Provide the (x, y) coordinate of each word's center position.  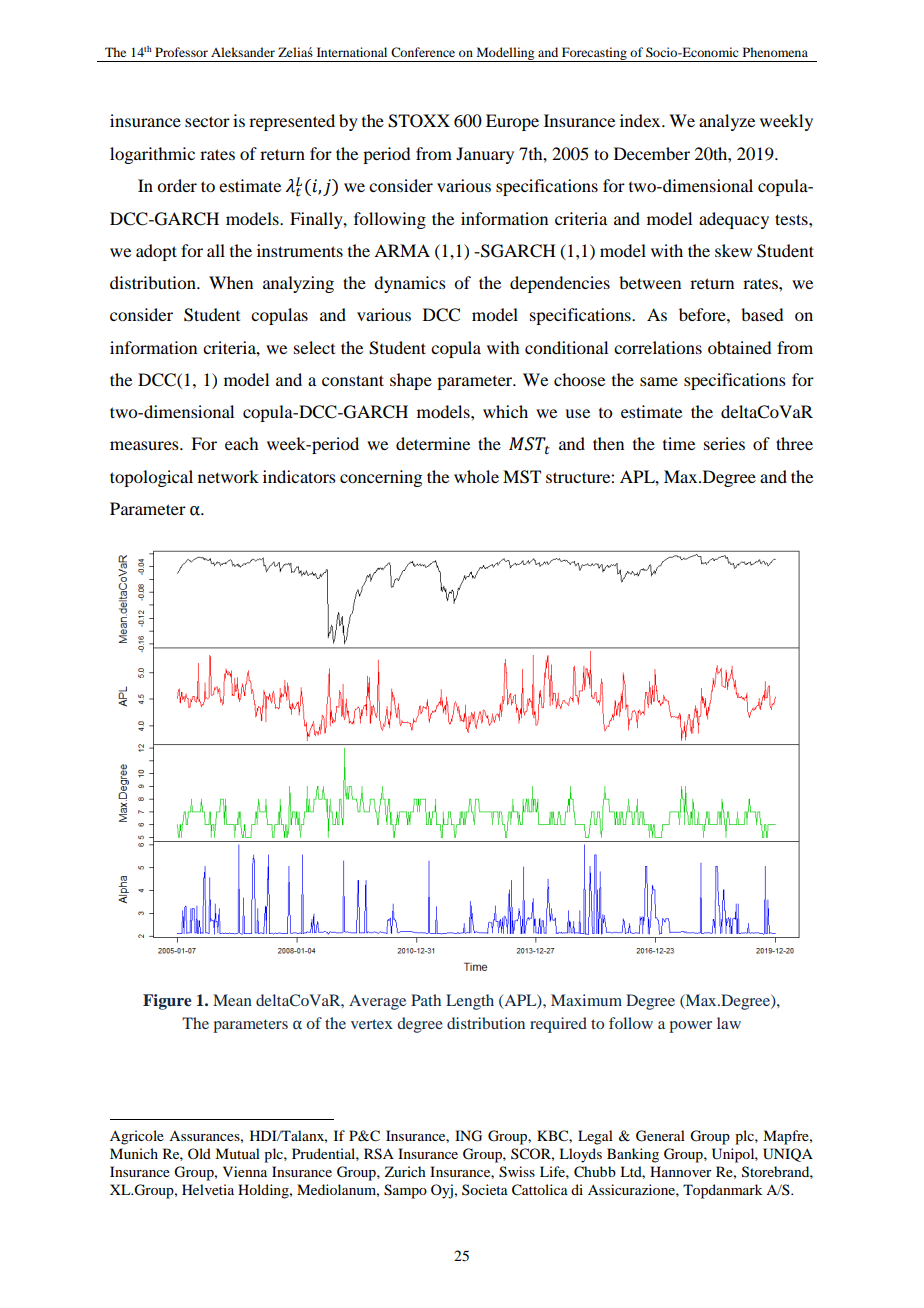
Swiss (517, 1172)
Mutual (237, 1153)
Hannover (681, 1171)
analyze (727, 122)
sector (207, 121)
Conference (423, 52)
